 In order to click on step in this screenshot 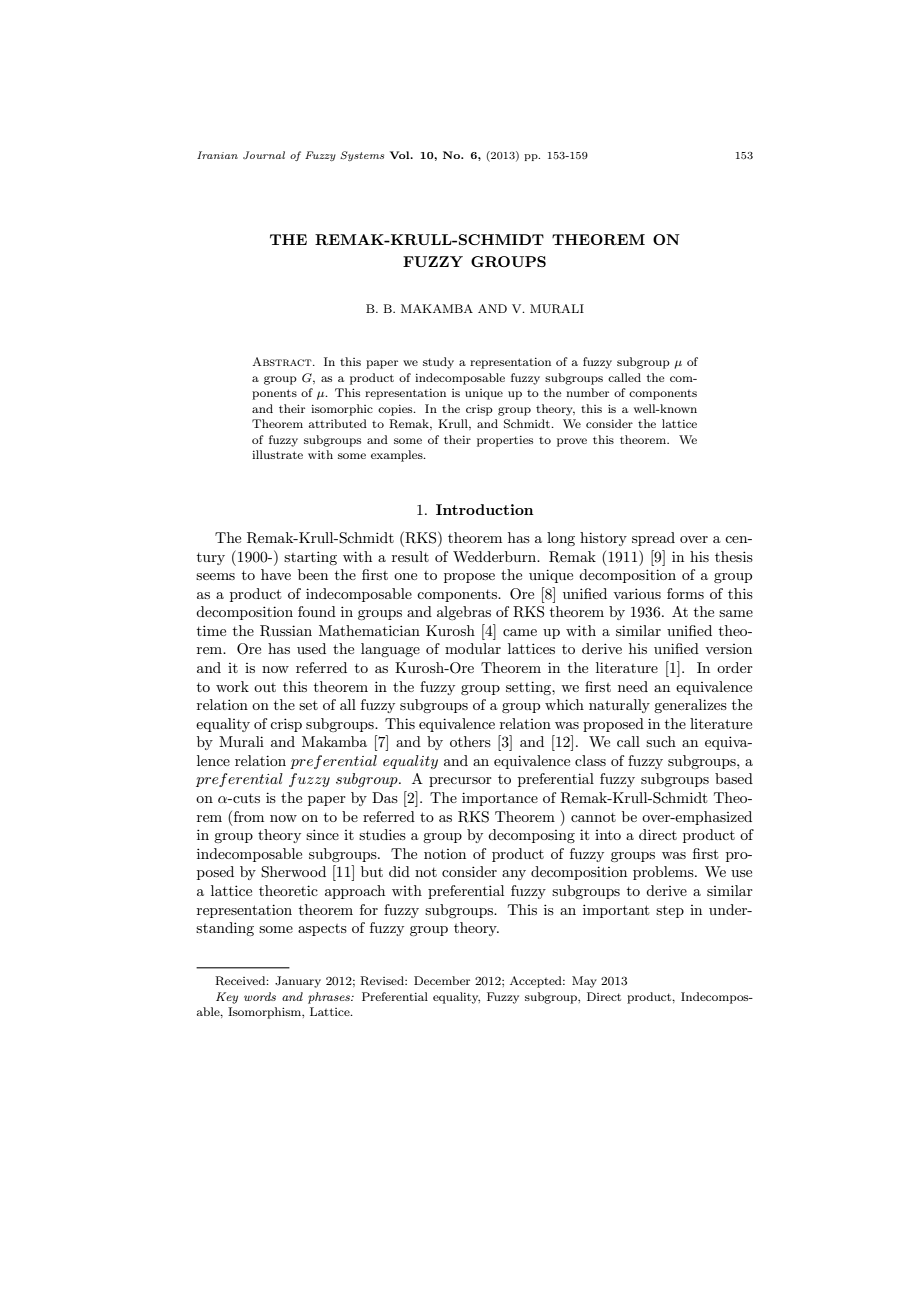, I will do `click(670, 912)`.
